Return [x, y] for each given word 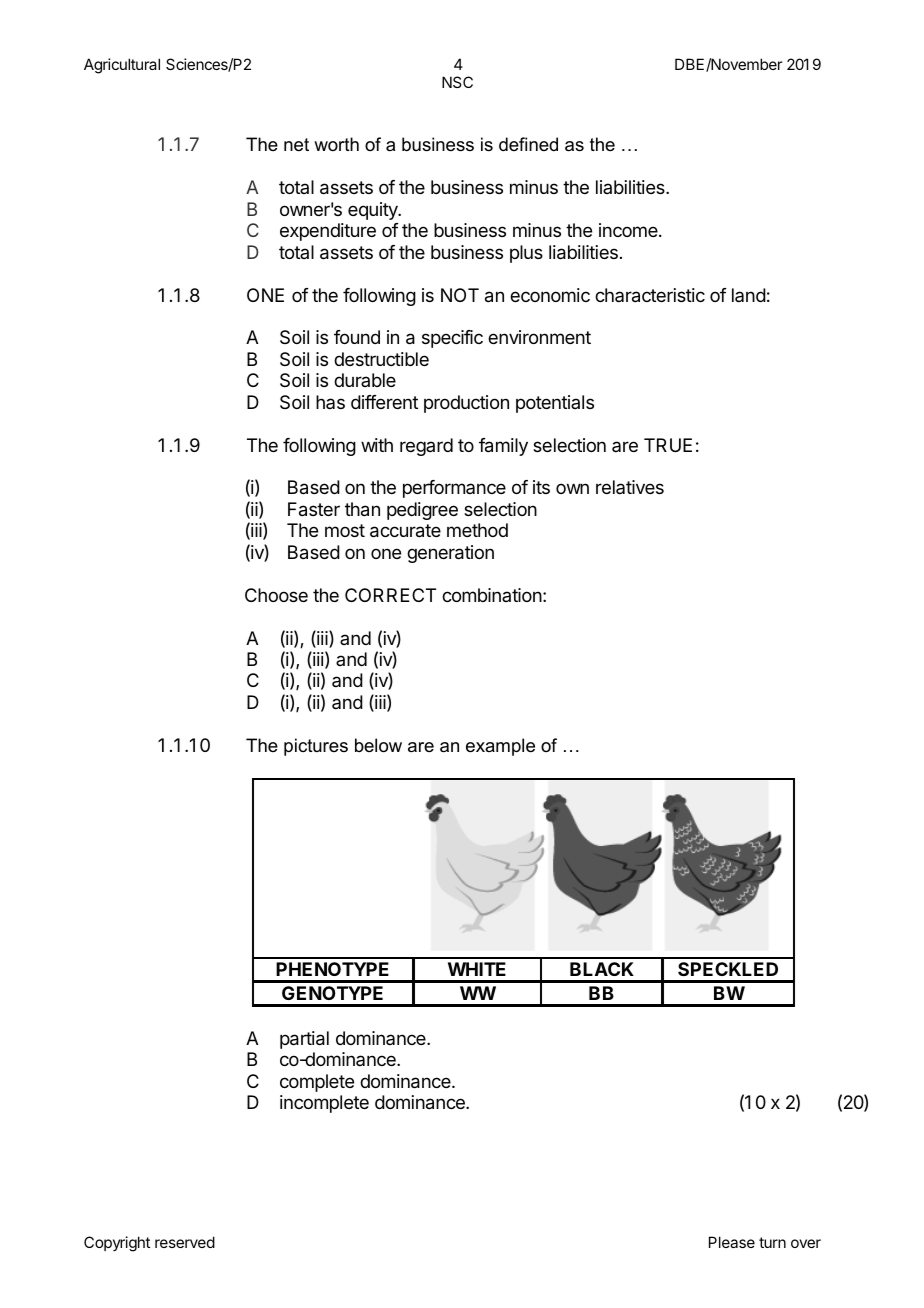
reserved [185, 1242]
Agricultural [122, 66]
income [629, 230]
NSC [457, 82]
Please [732, 1242]
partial [304, 1040]
